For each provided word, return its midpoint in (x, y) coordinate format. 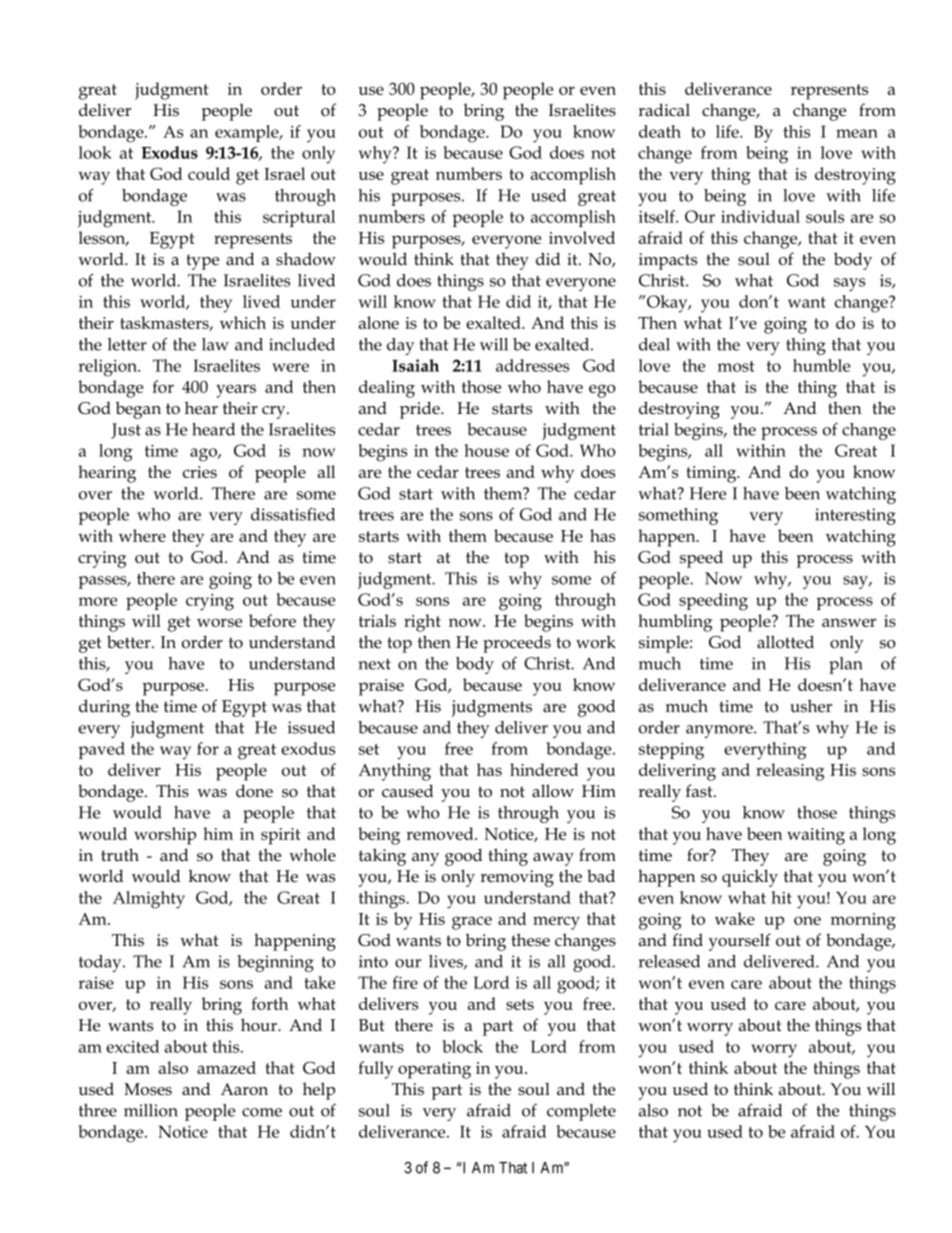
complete (581, 1112)
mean (857, 133)
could (209, 173)
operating (434, 1070)
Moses (148, 1089)
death (660, 131)
